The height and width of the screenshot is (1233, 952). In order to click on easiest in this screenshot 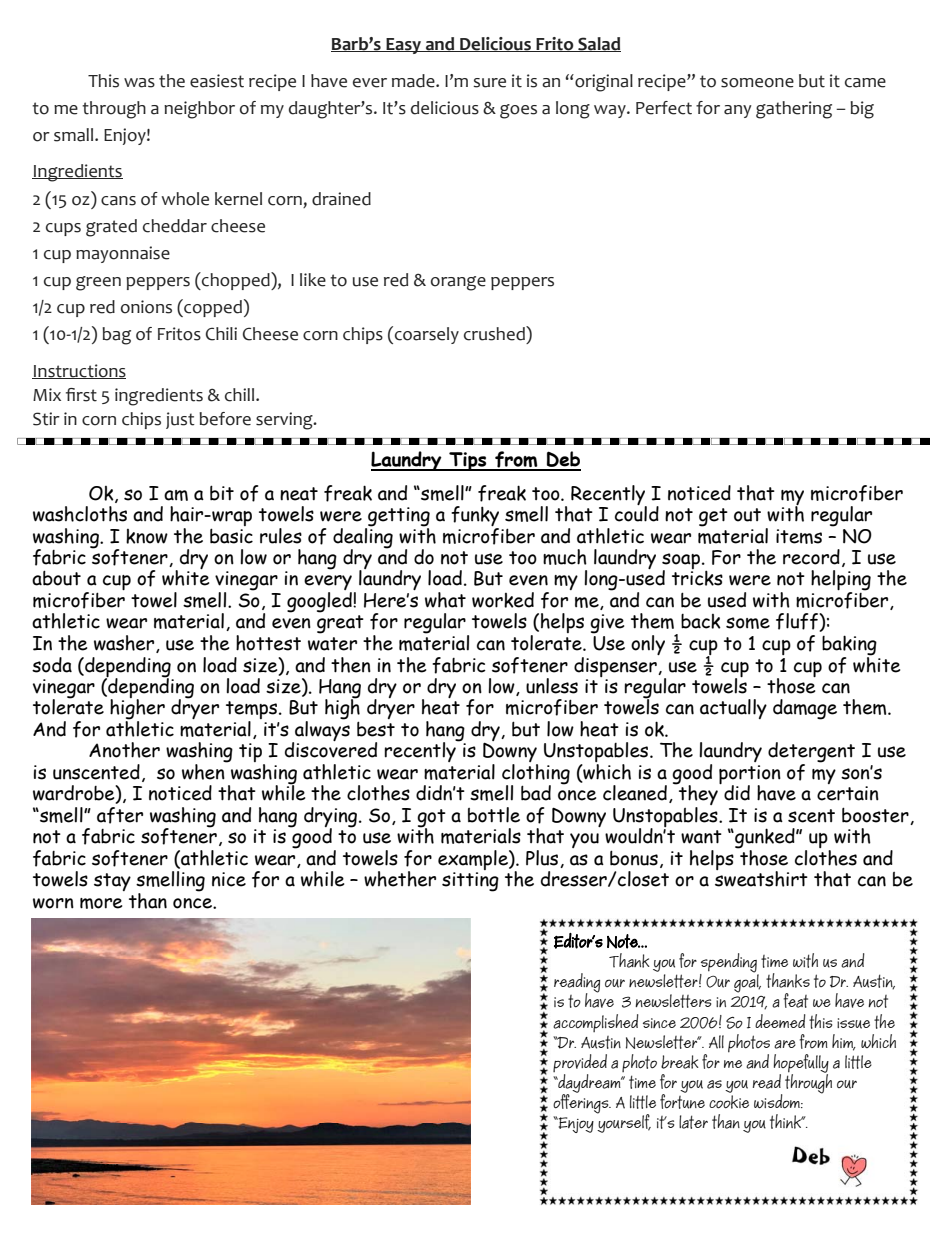, I will do `click(217, 81)`.
